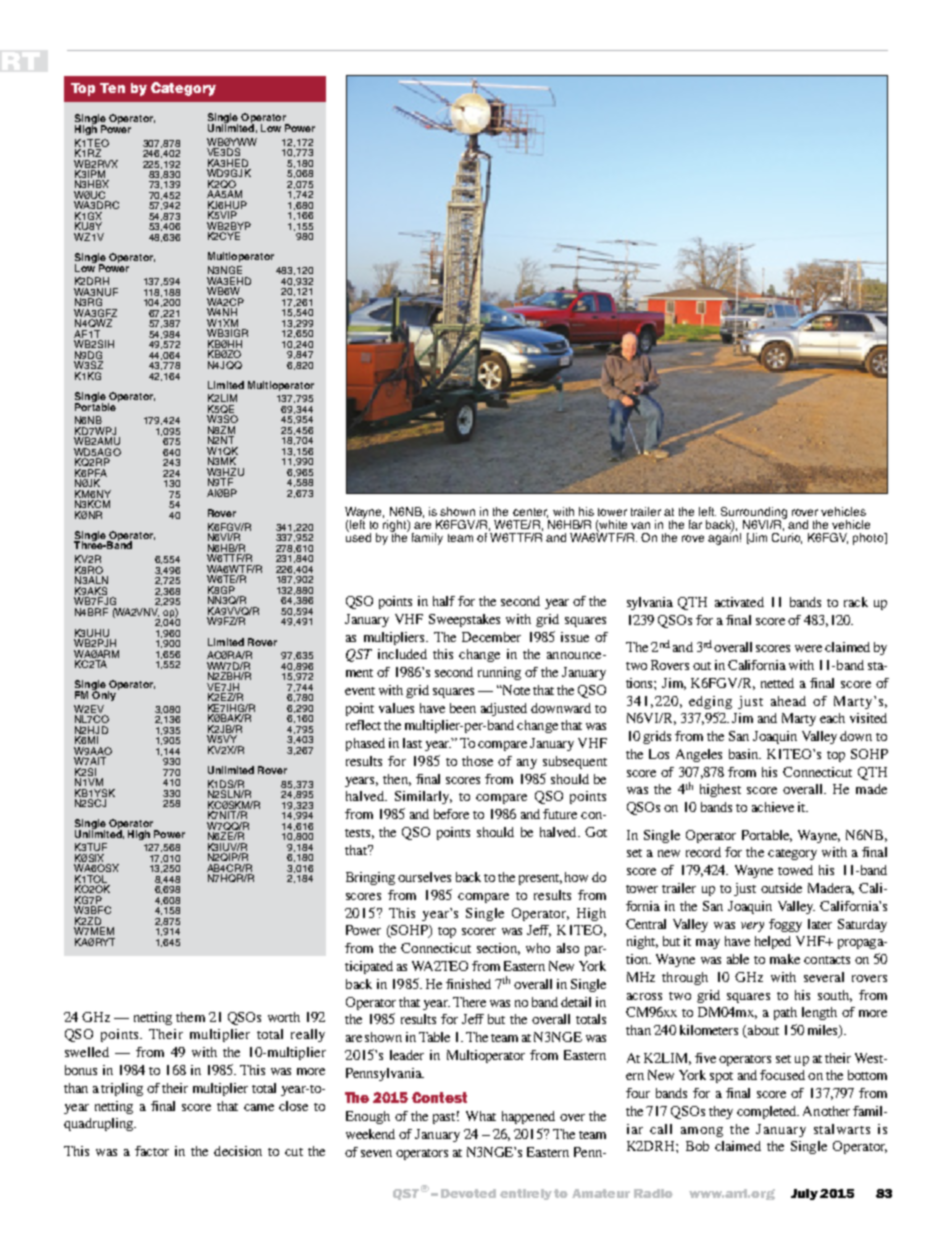 This screenshot has width=952, height=1250. I want to click on Sweepstakes, so click(464, 620).
